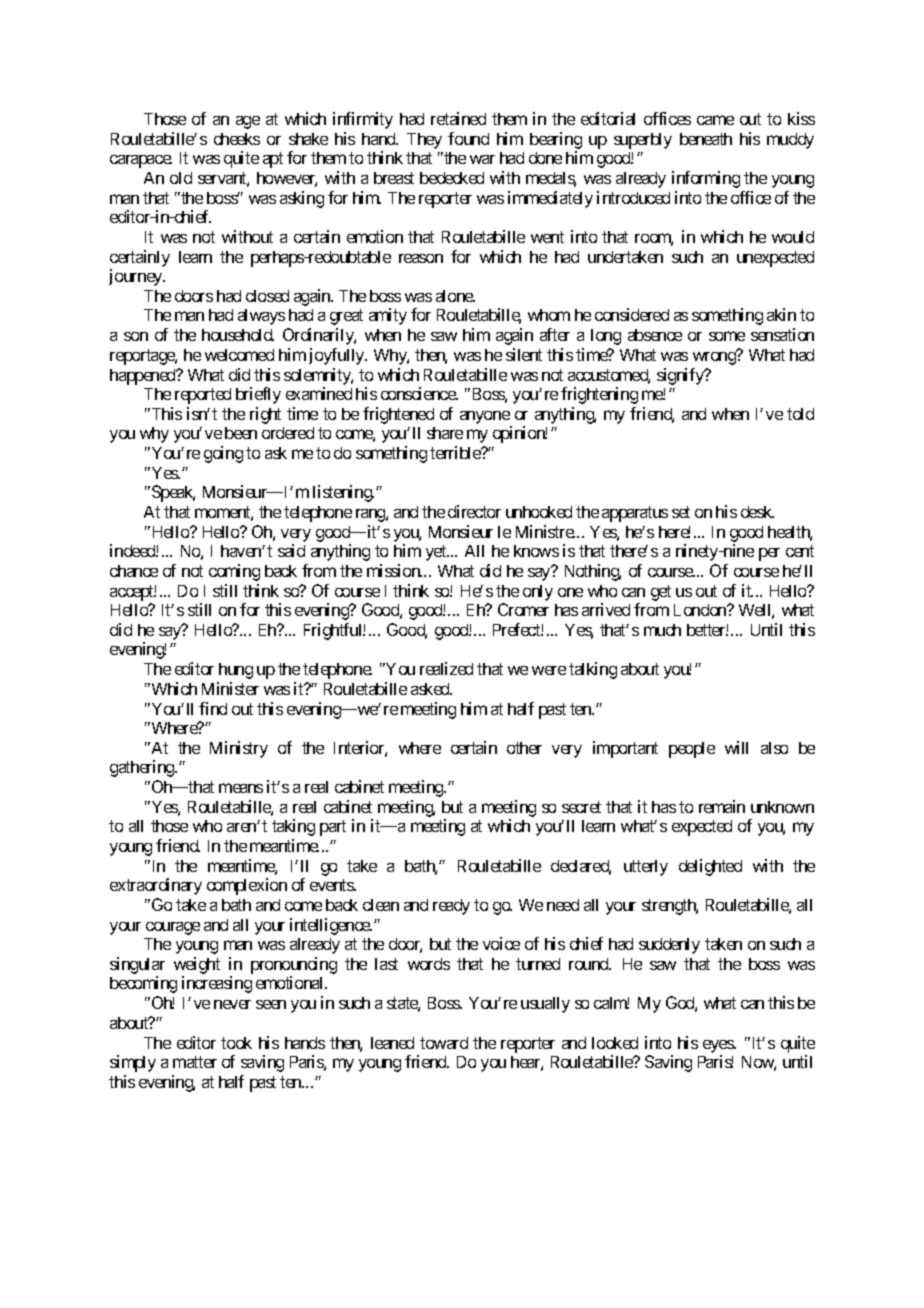 This screenshot has width=924, height=1308. Describe the element at coordinates (706, 139) in the screenshot. I see `beneath` at that location.
